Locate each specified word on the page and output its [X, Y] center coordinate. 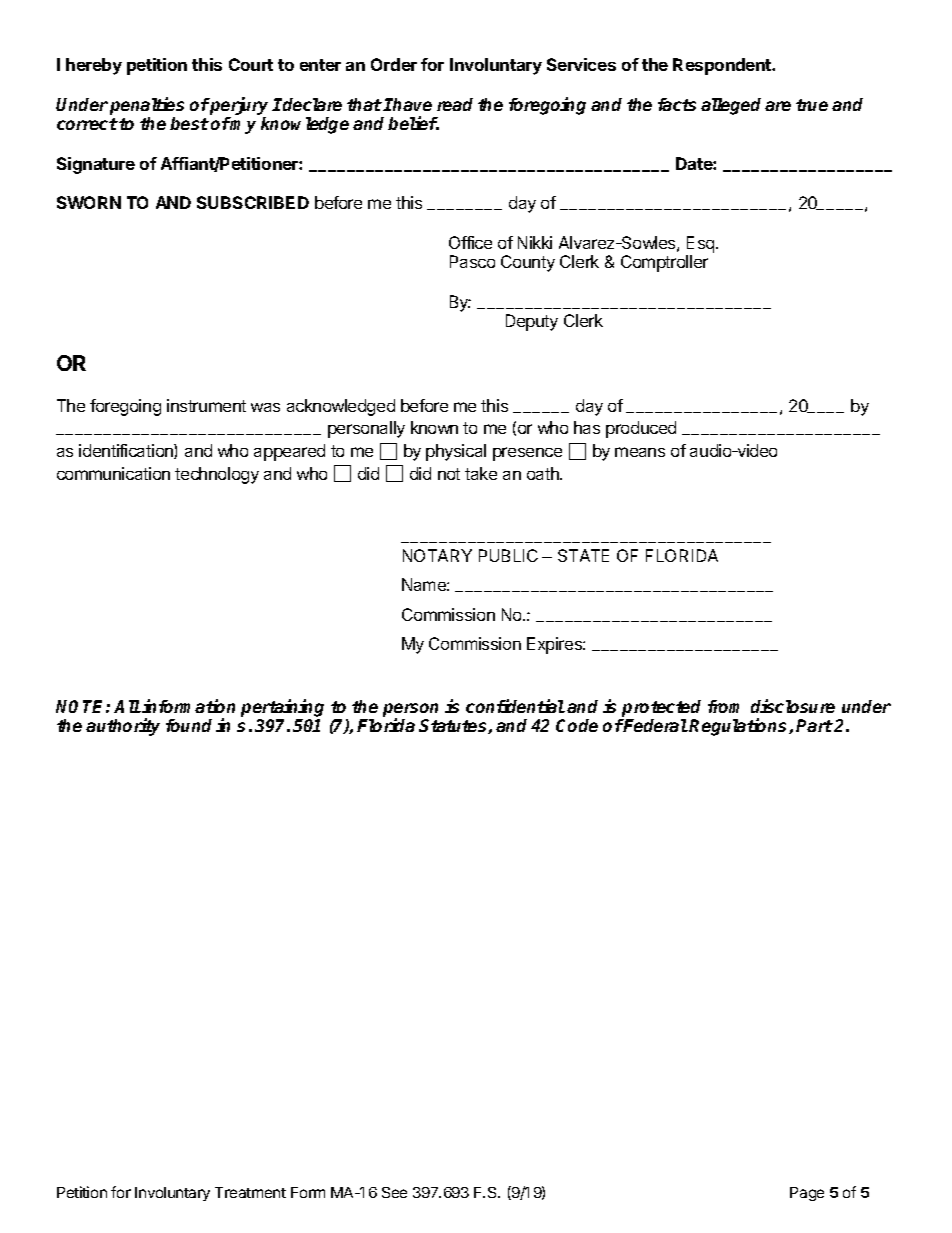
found [189, 725]
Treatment [250, 1192]
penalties [147, 106]
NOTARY [437, 555]
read [455, 104]
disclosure [793, 706]
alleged [731, 106]
